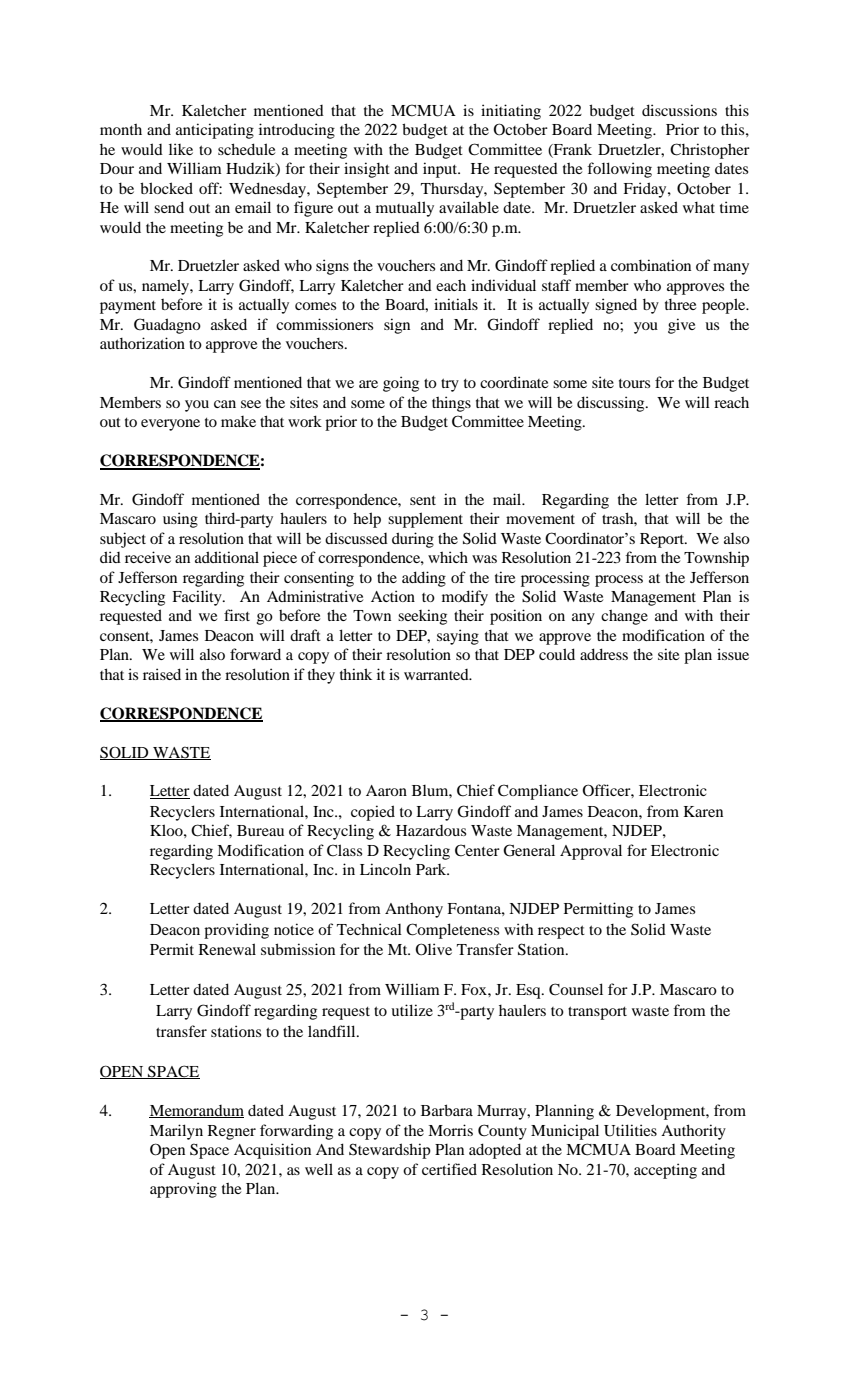 Image resolution: width=849 pixels, height=1400 pixels. What do you see at coordinates (181, 149) in the screenshot?
I see `like` at bounding box center [181, 149].
